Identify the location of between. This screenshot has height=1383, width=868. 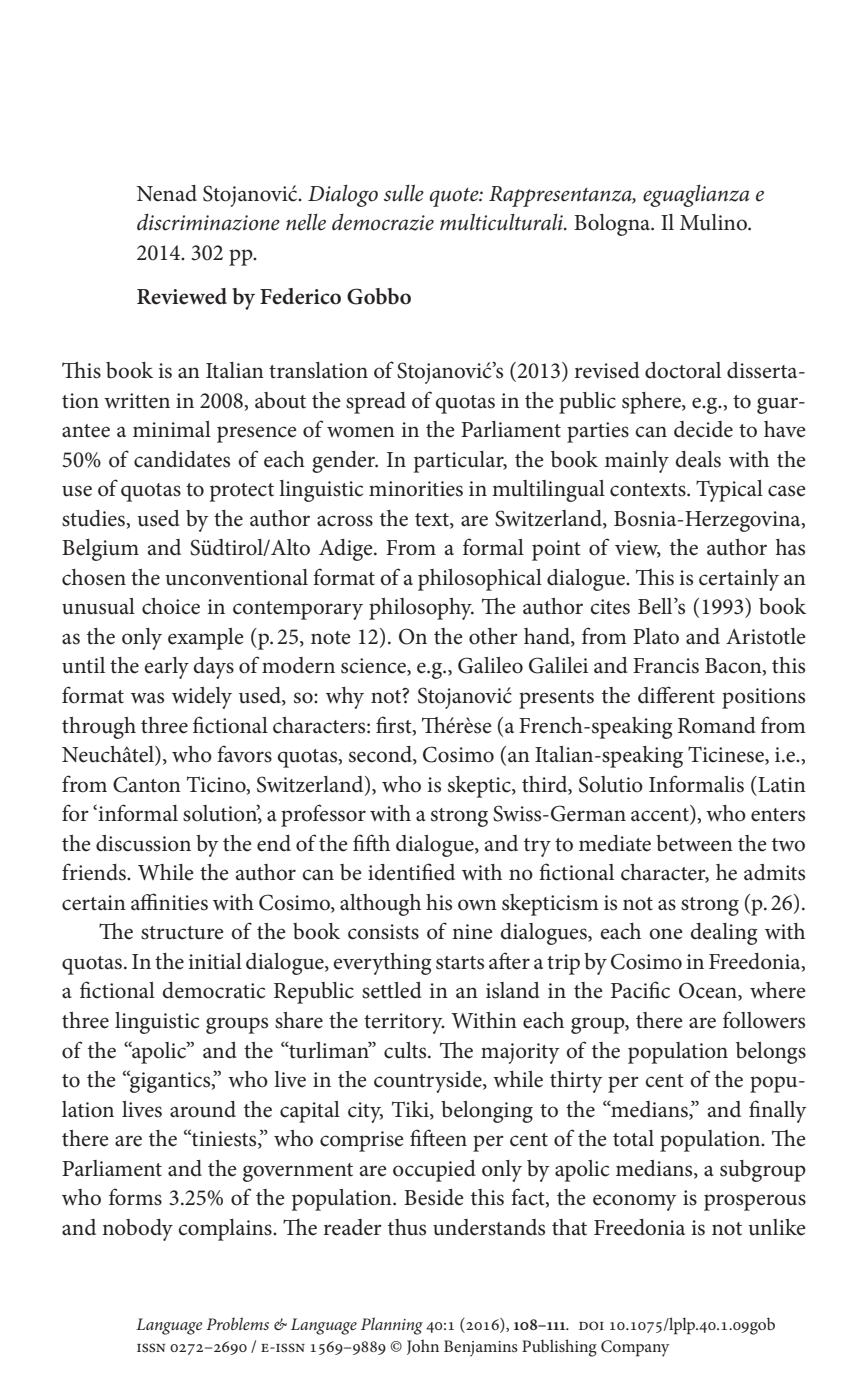
(694, 843).
